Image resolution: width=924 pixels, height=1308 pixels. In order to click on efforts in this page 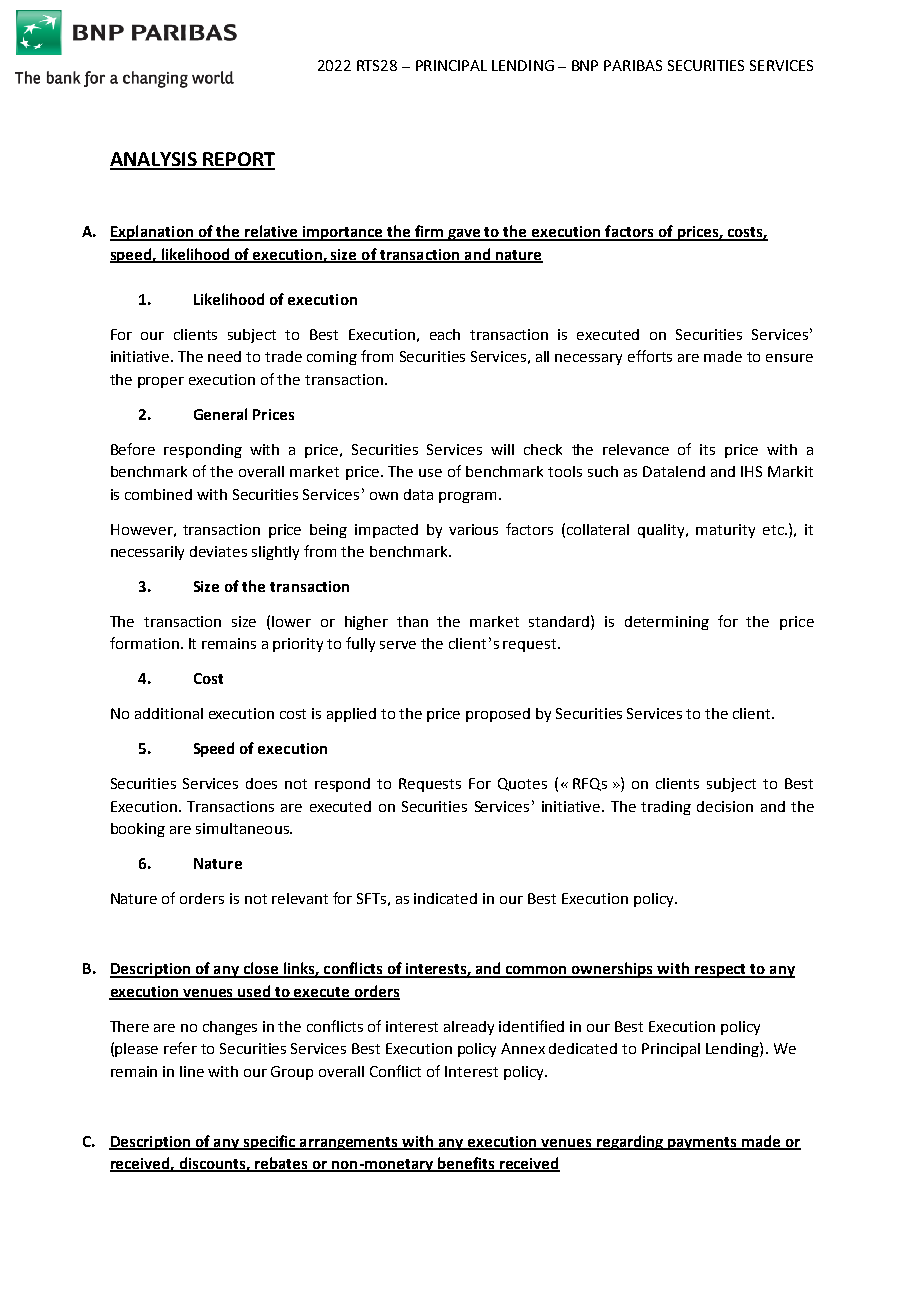, I will do `click(650, 356)`.
